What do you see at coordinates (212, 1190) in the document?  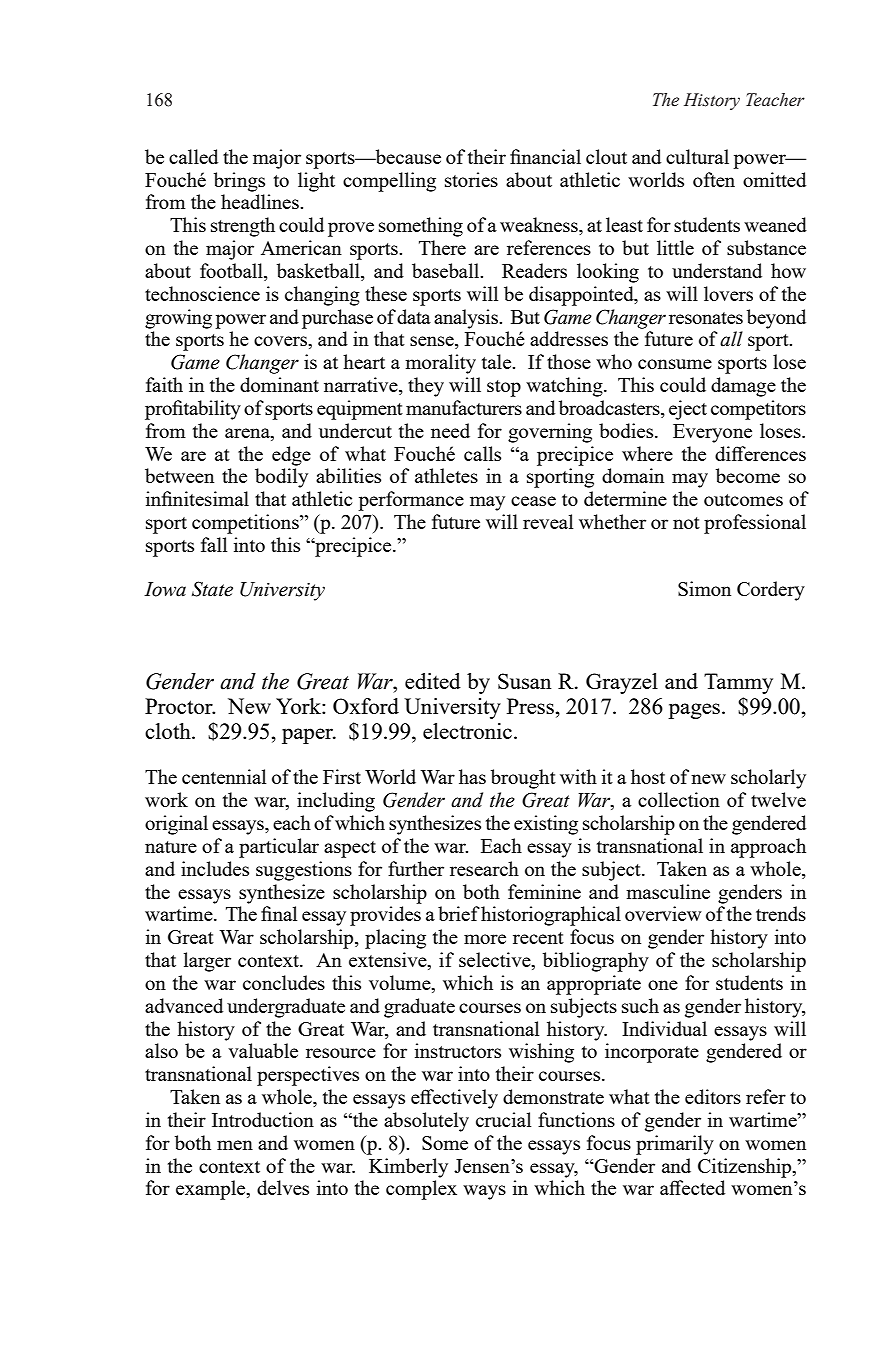 I see `example` at bounding box center [212, 1190].
